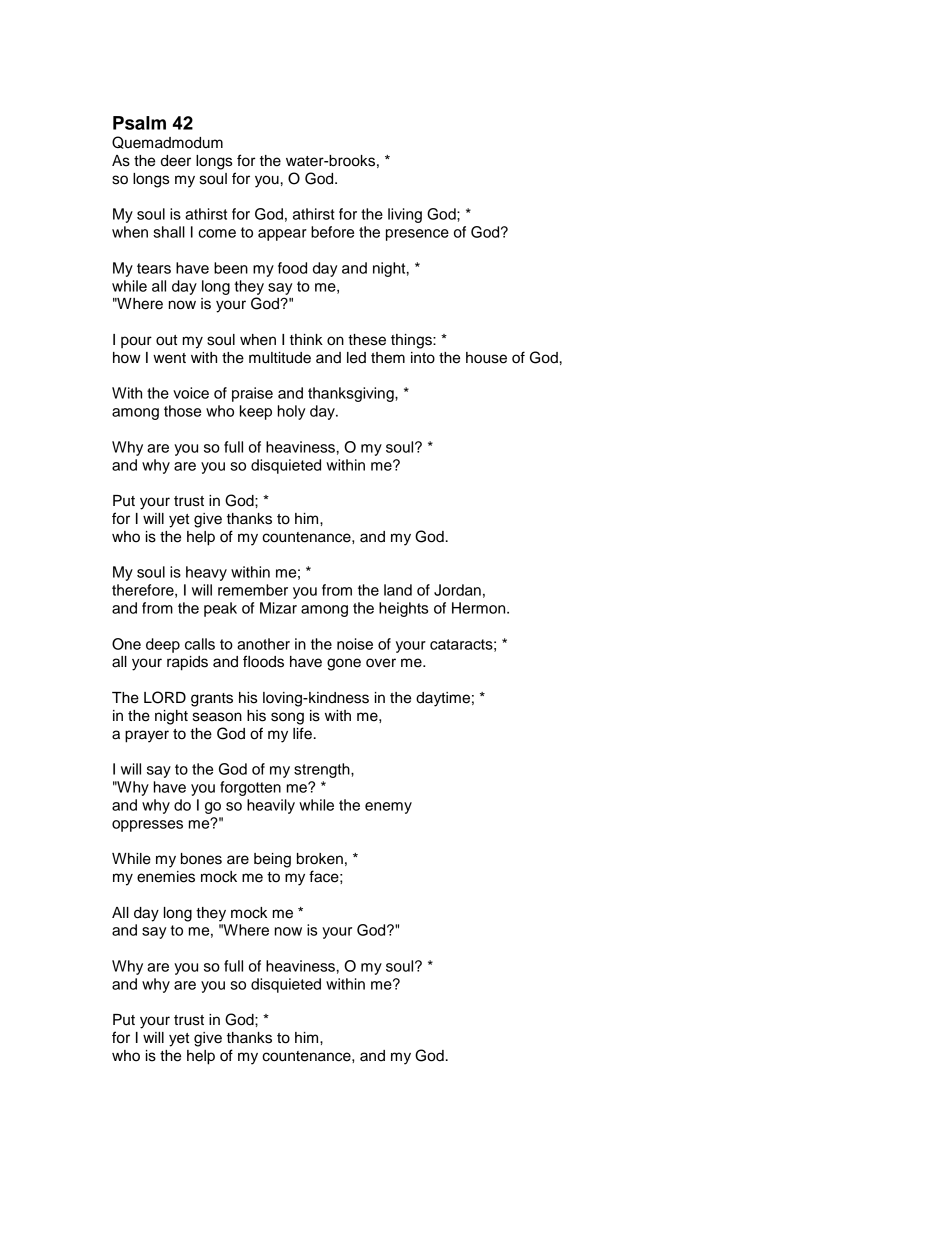  What do you see at coordinates (206, 573) in the page?
I see `heavy` at bounding box center [206, 573].
